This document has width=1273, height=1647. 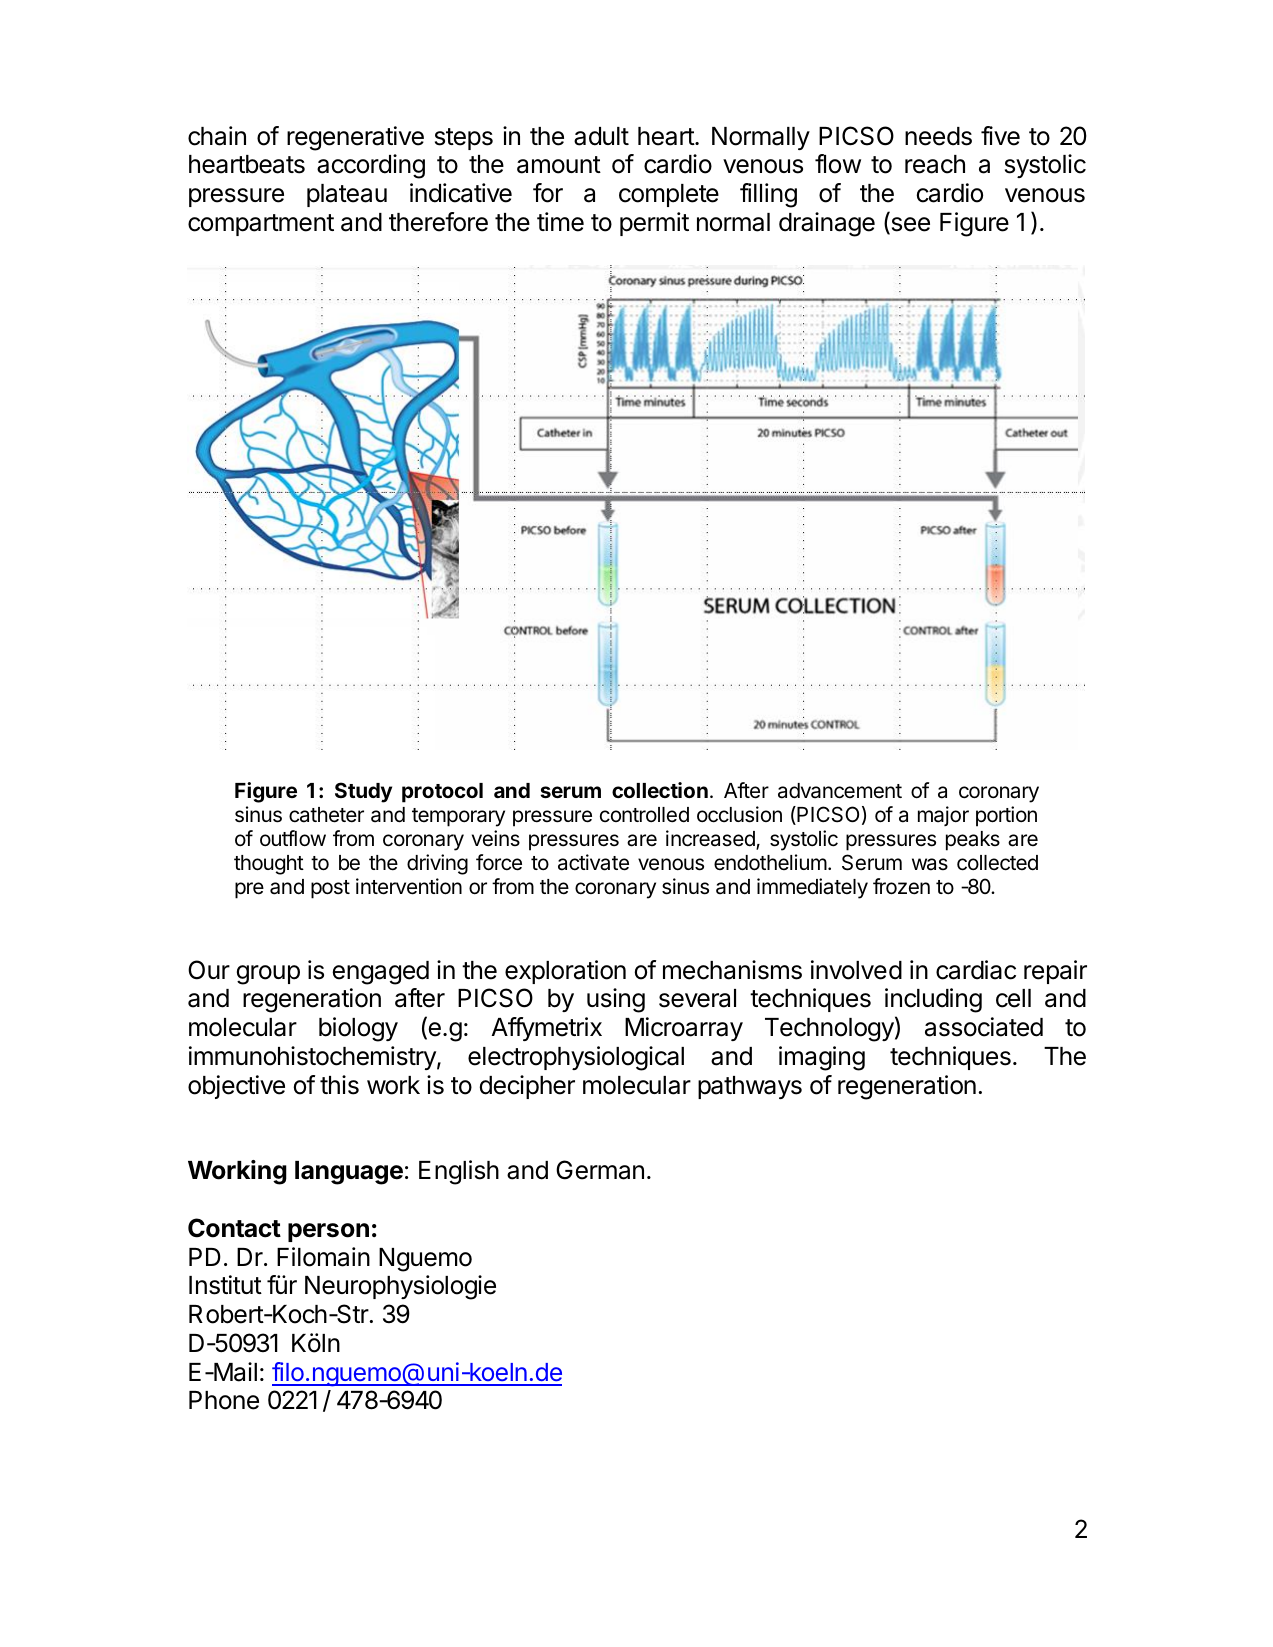 What do you see at coordinates (363, 792) in the document?
I see `Study` at bounding box center [363, 792].
